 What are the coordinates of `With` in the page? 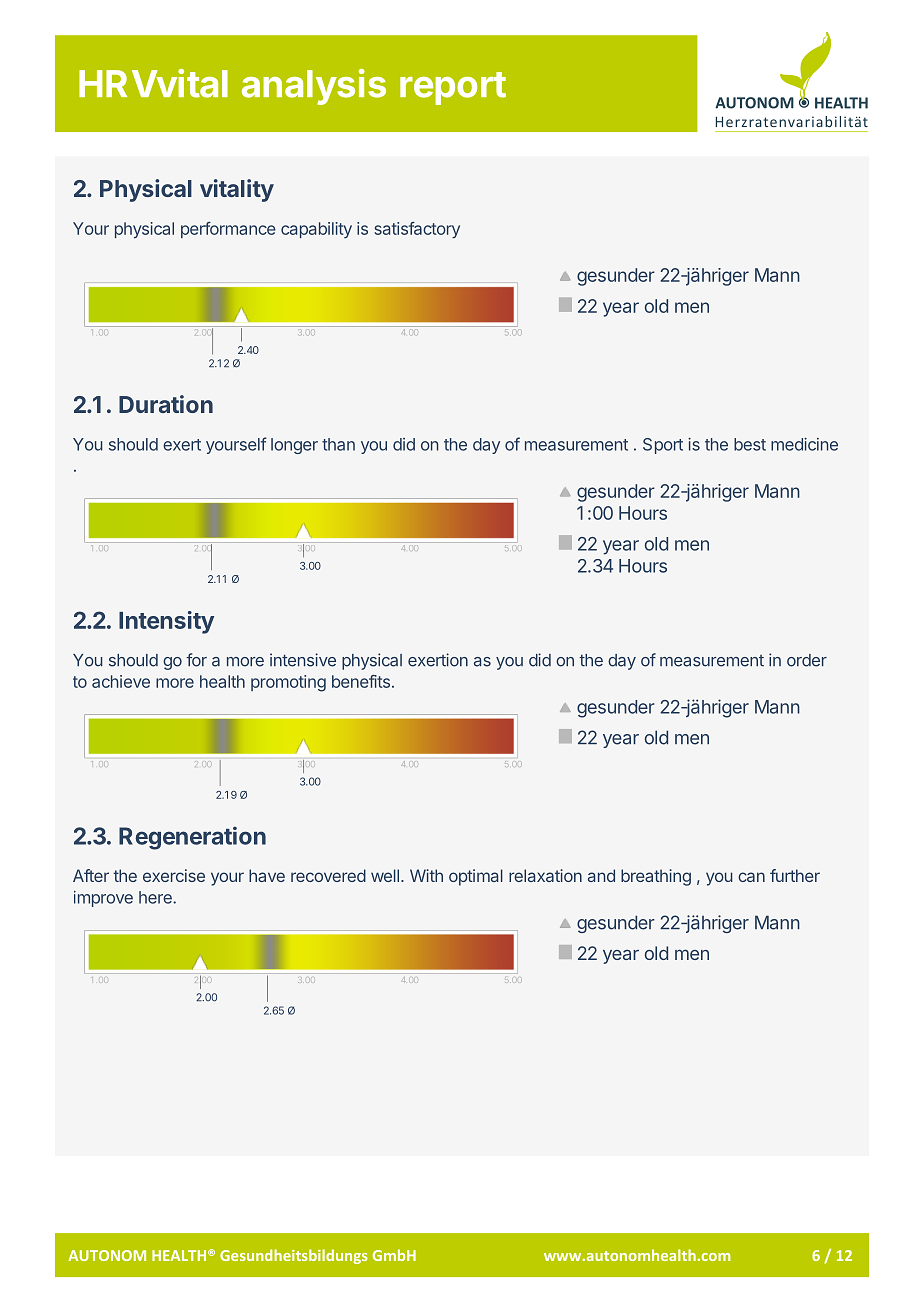 It's located at (426, 875).
